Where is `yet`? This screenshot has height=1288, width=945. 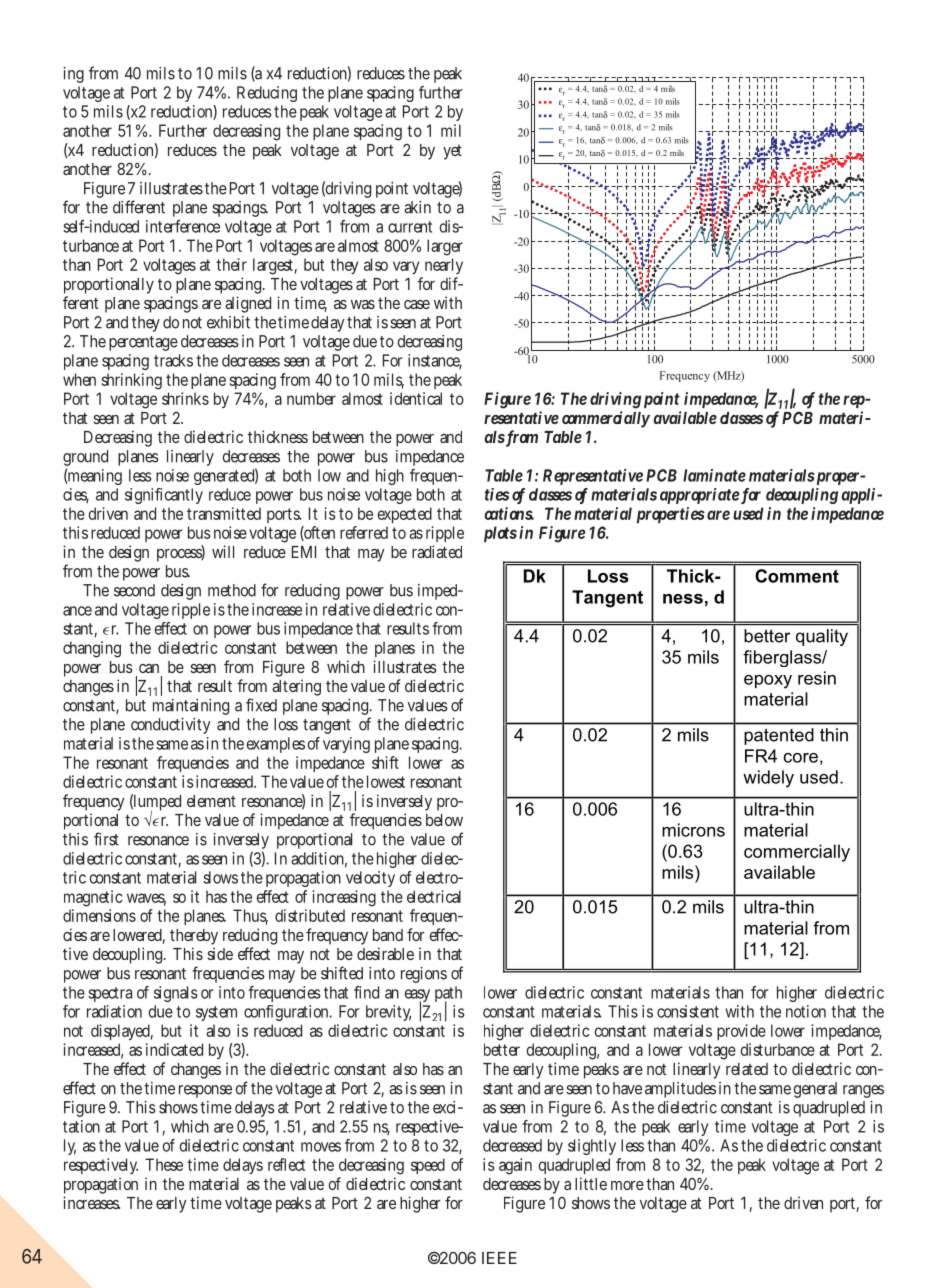 yet is located at coordinates (452, 152).
